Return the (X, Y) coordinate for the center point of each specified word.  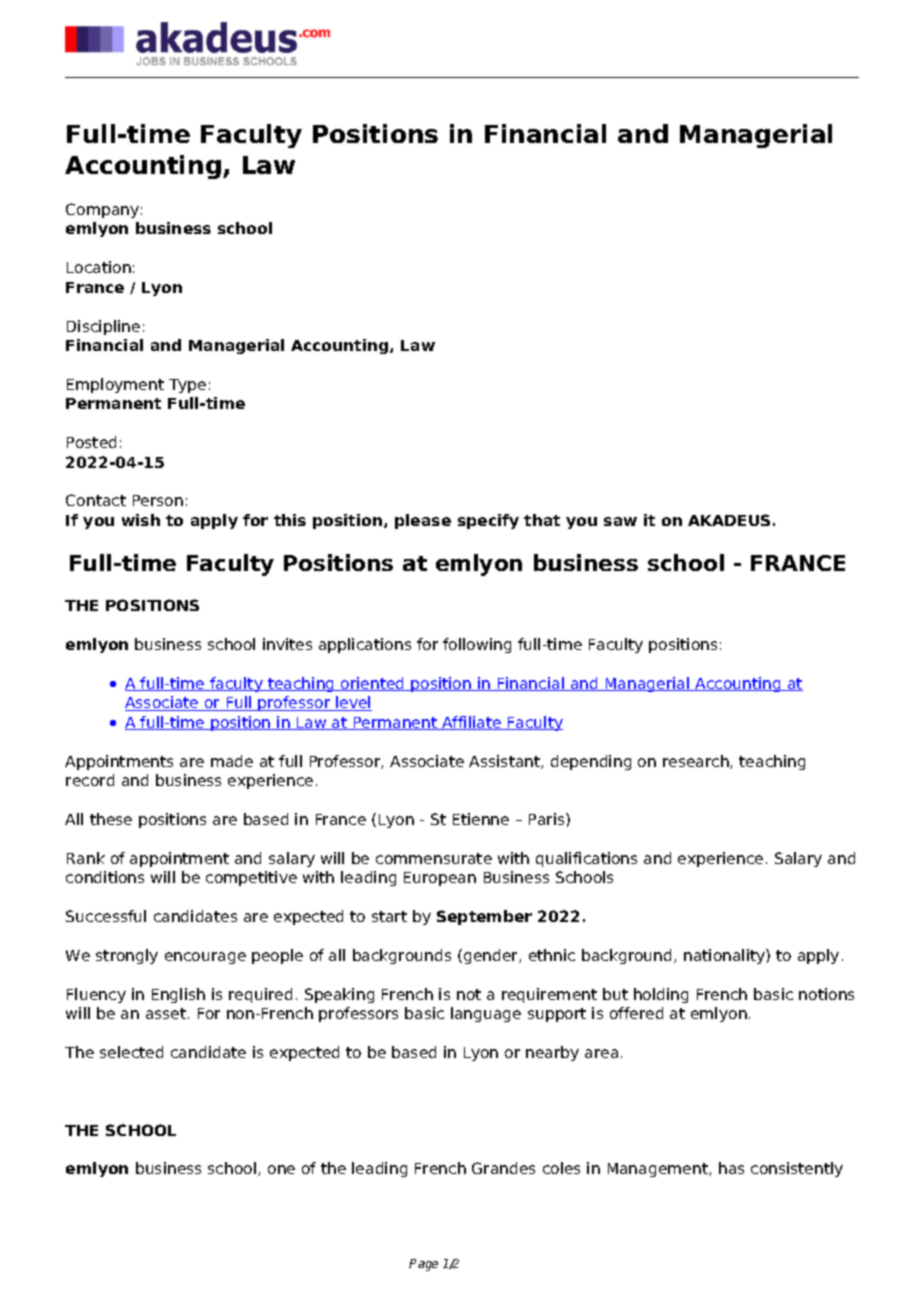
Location (99, 267)
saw (620, 521)
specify (488, 521)
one (281, 1169)
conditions (105, 877)
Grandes (503, 1168)
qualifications (586, 859)
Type (187, 386)
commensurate (434, 858)
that (542, 520)
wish (141, 520)
